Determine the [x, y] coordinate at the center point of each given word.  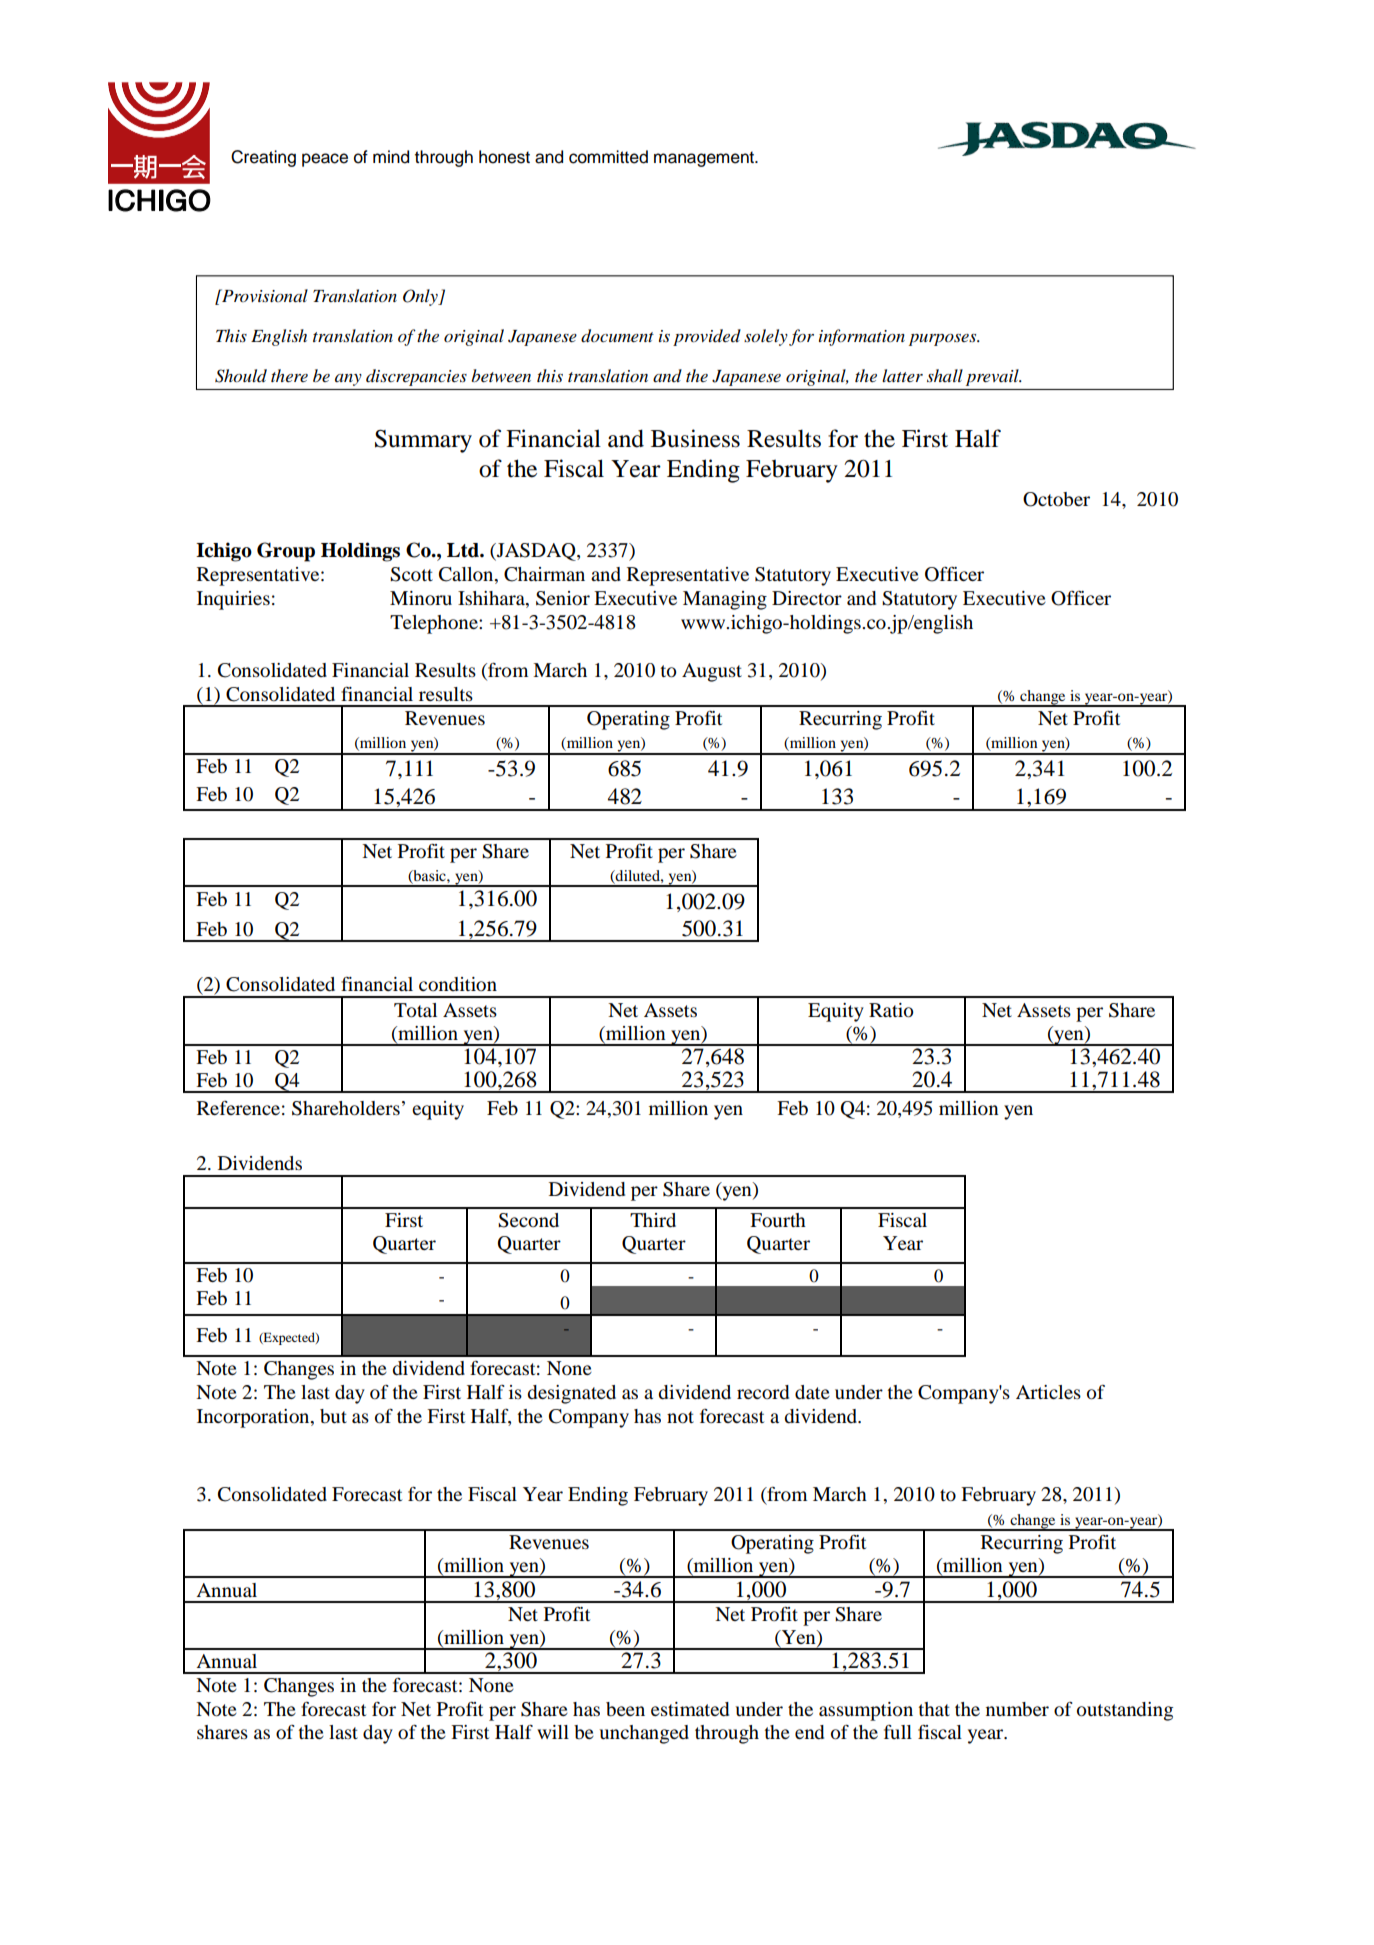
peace [325, 160]
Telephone [435, 624]
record [763, 1392]
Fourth [778, 1220]
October [1056, 499]
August [712, 672]
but [333, 1416]
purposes [944, 340]
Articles [1048, 1392]
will [553, 1732]
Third [653, 1220]
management [705, 159]
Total [415, 1010]
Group [286, 552]
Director [807, 598]
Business [695, 438]
